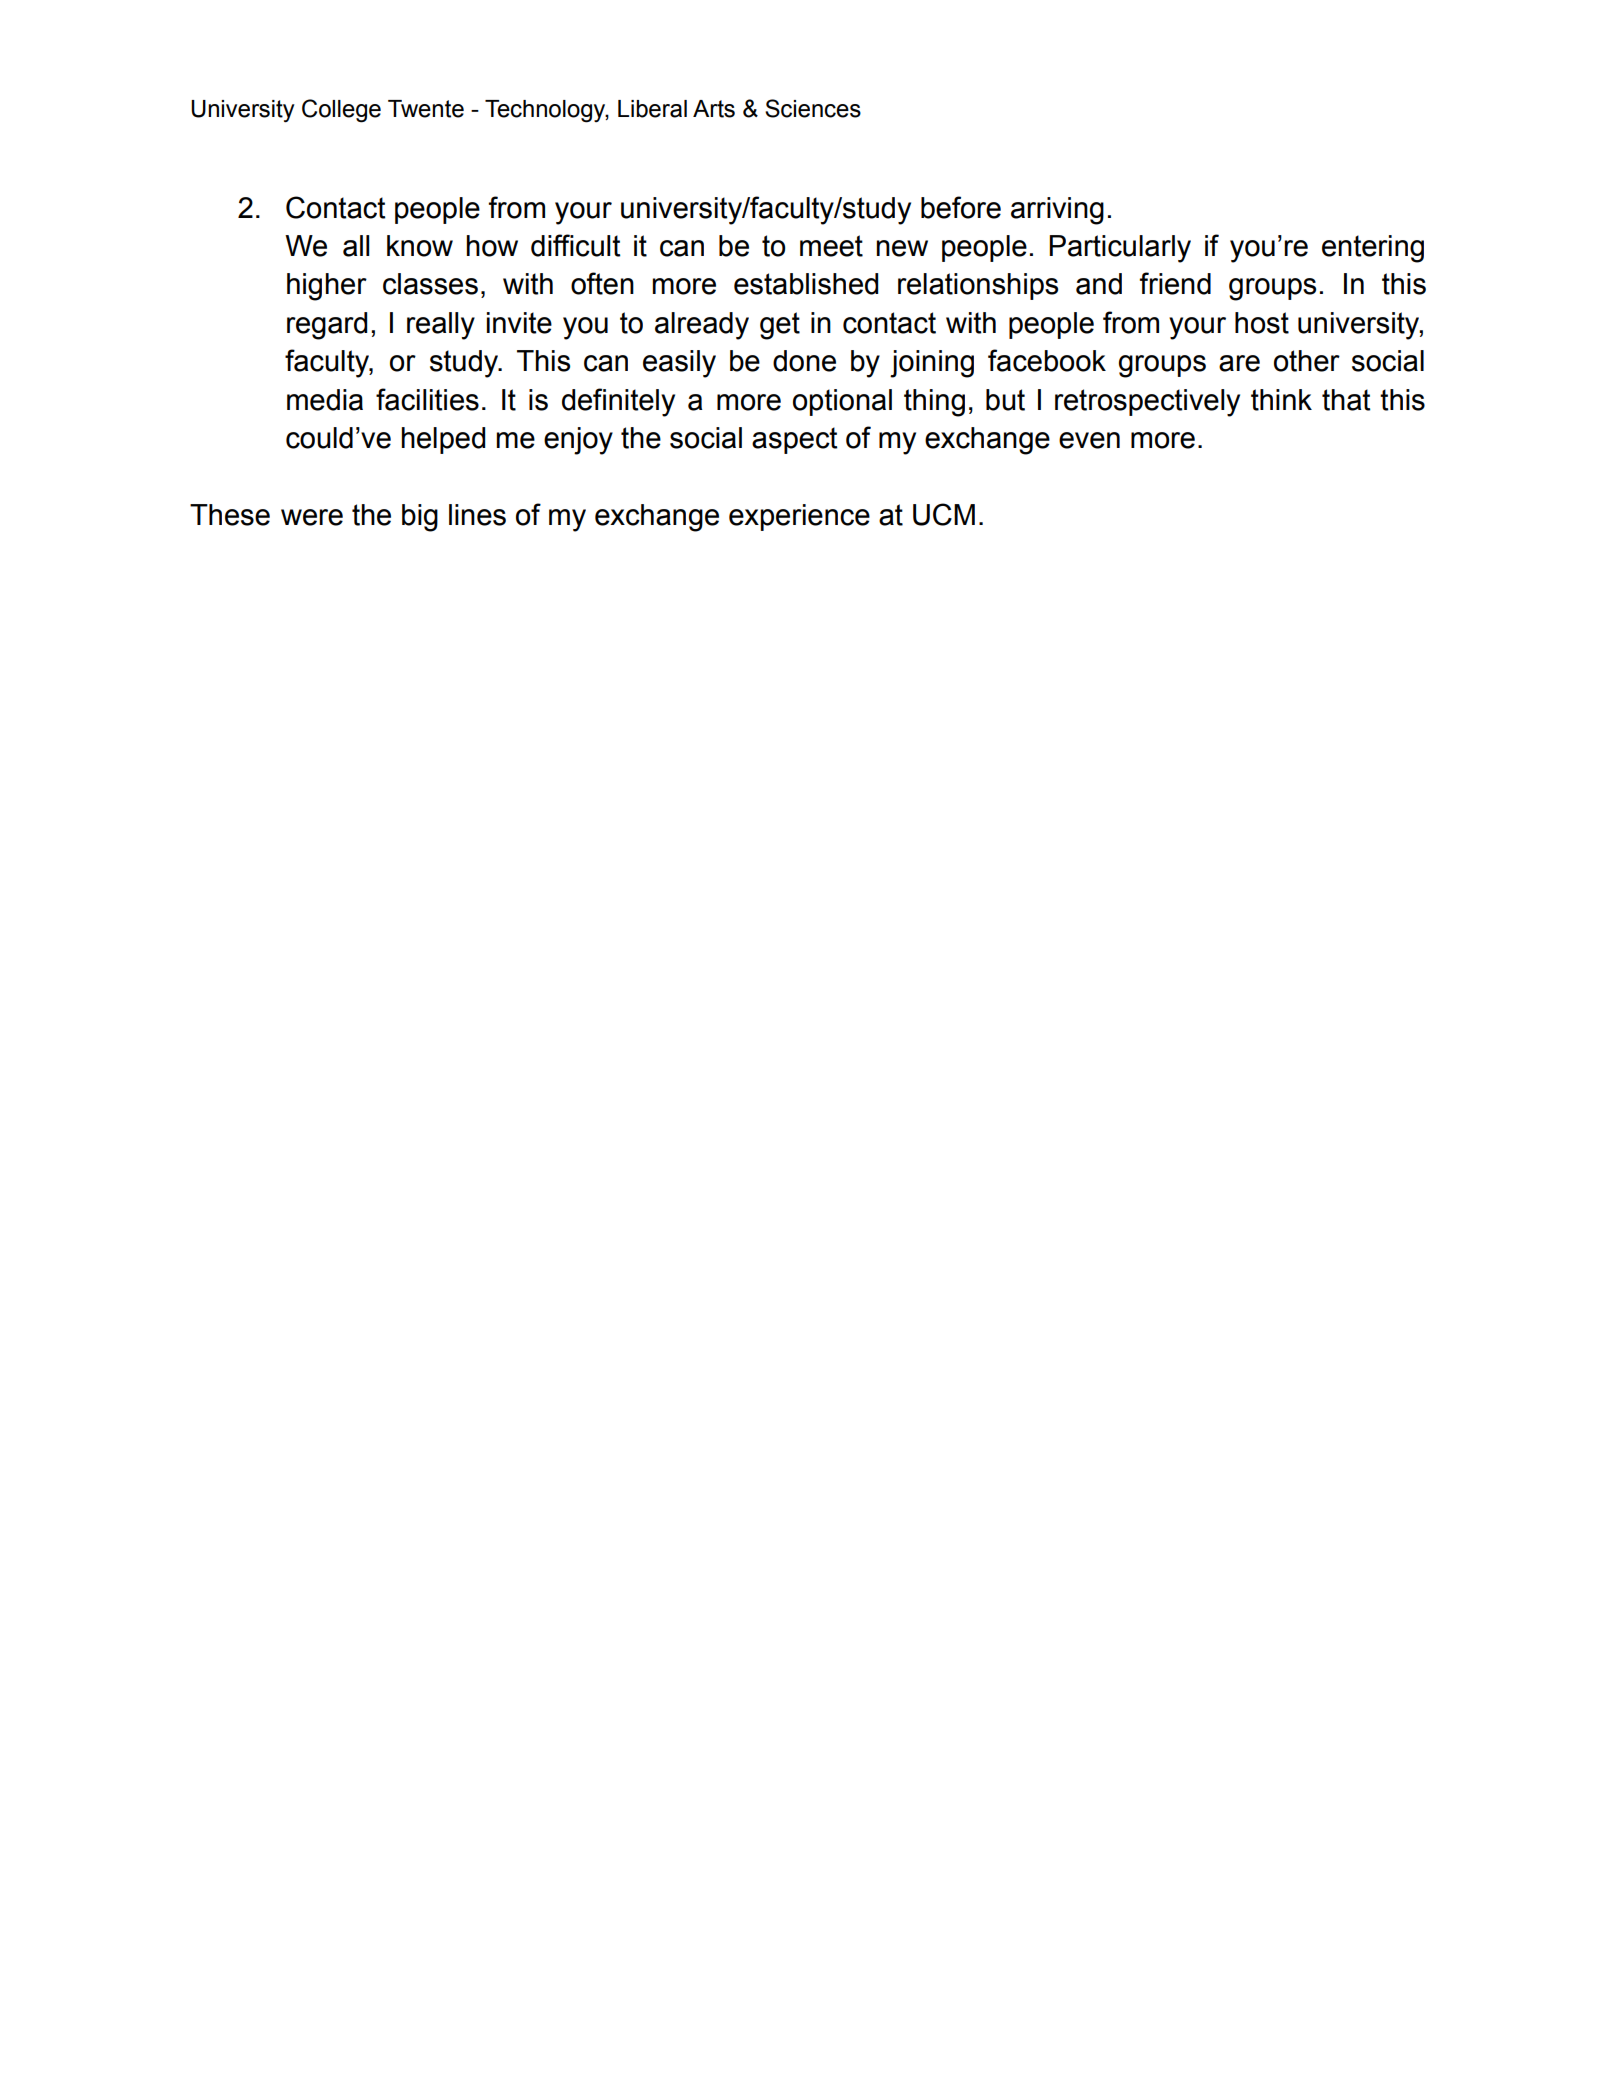 Image resolution: width=1617 pixels, height=2093 pixels. What do you see at coordinates (780, 326) in the document?
I see `get` at bounding box center [780, 326].
